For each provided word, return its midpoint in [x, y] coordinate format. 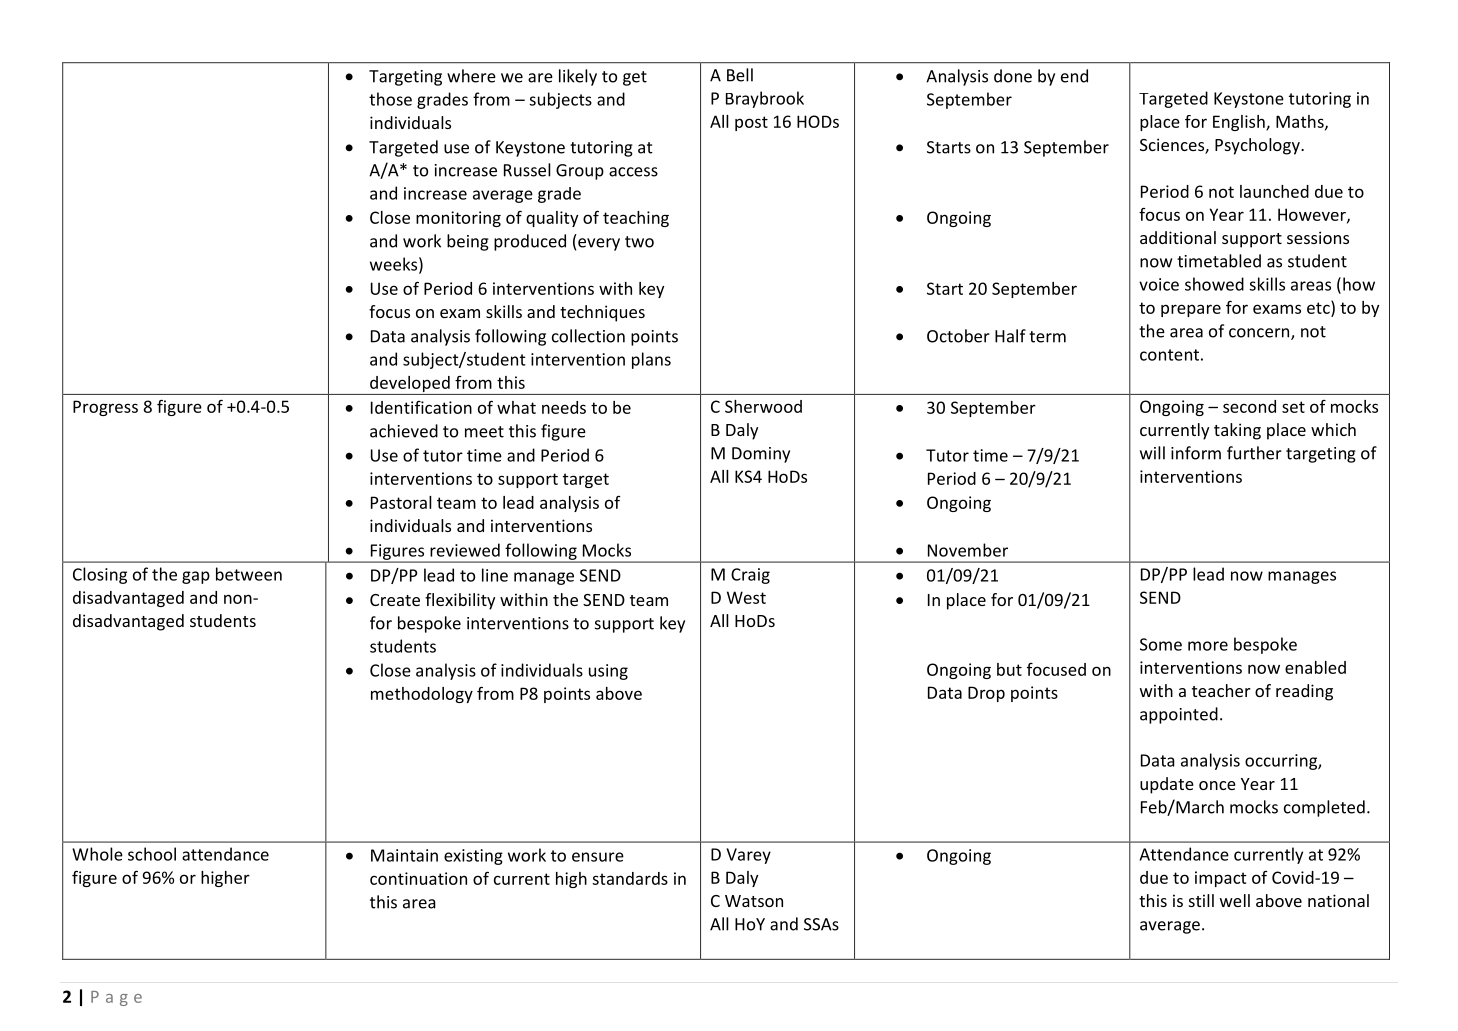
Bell [740, 75]
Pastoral [401, 502]
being [468, 242]
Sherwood [763, 406]
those [390, 99]
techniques [602, 313]
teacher [1221, 690]
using [608, 672]
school [152, 854]
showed [1214, 284]
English [1240, 123]
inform [1196, 453]
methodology [422, 695]
